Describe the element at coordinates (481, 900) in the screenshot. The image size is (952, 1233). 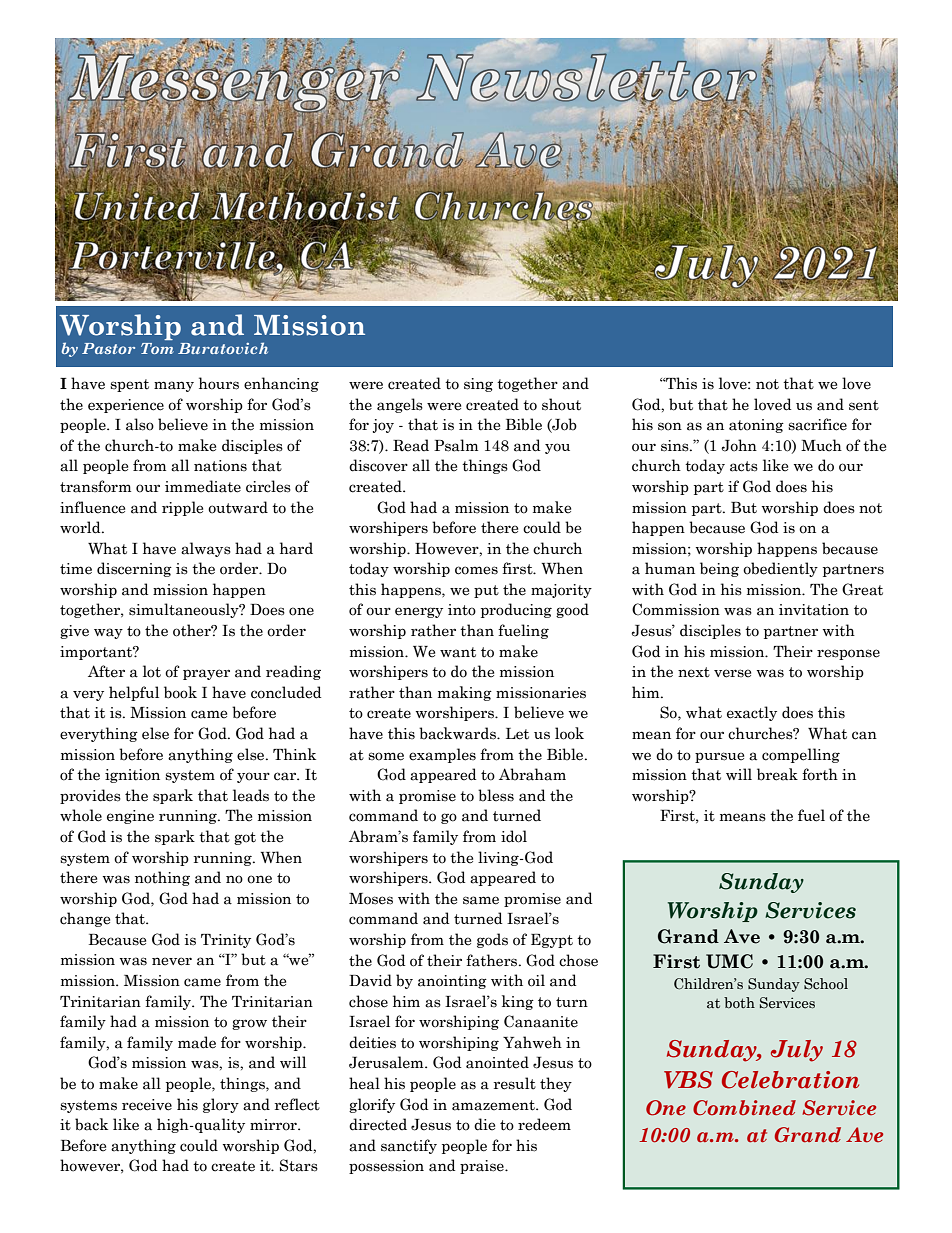
I see `same` at that location.
